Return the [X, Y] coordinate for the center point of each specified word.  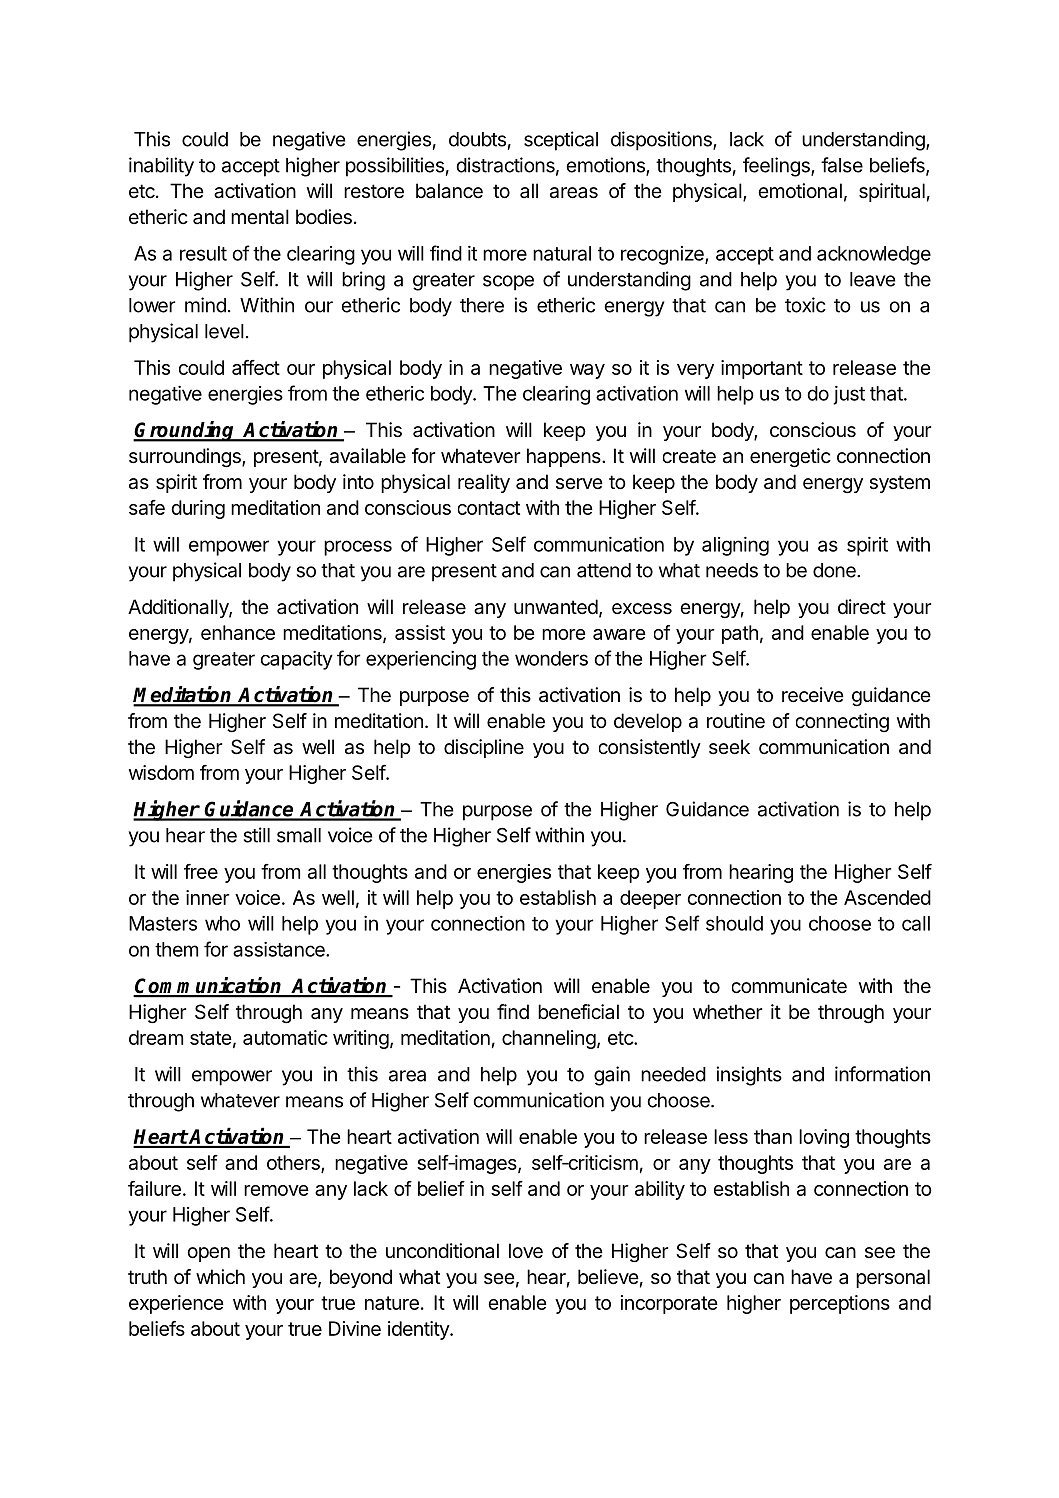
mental [260, 217]
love [526, 1251]
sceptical [561, 141]
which [220, 1276]
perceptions [840, 1304]
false [842, 165]
